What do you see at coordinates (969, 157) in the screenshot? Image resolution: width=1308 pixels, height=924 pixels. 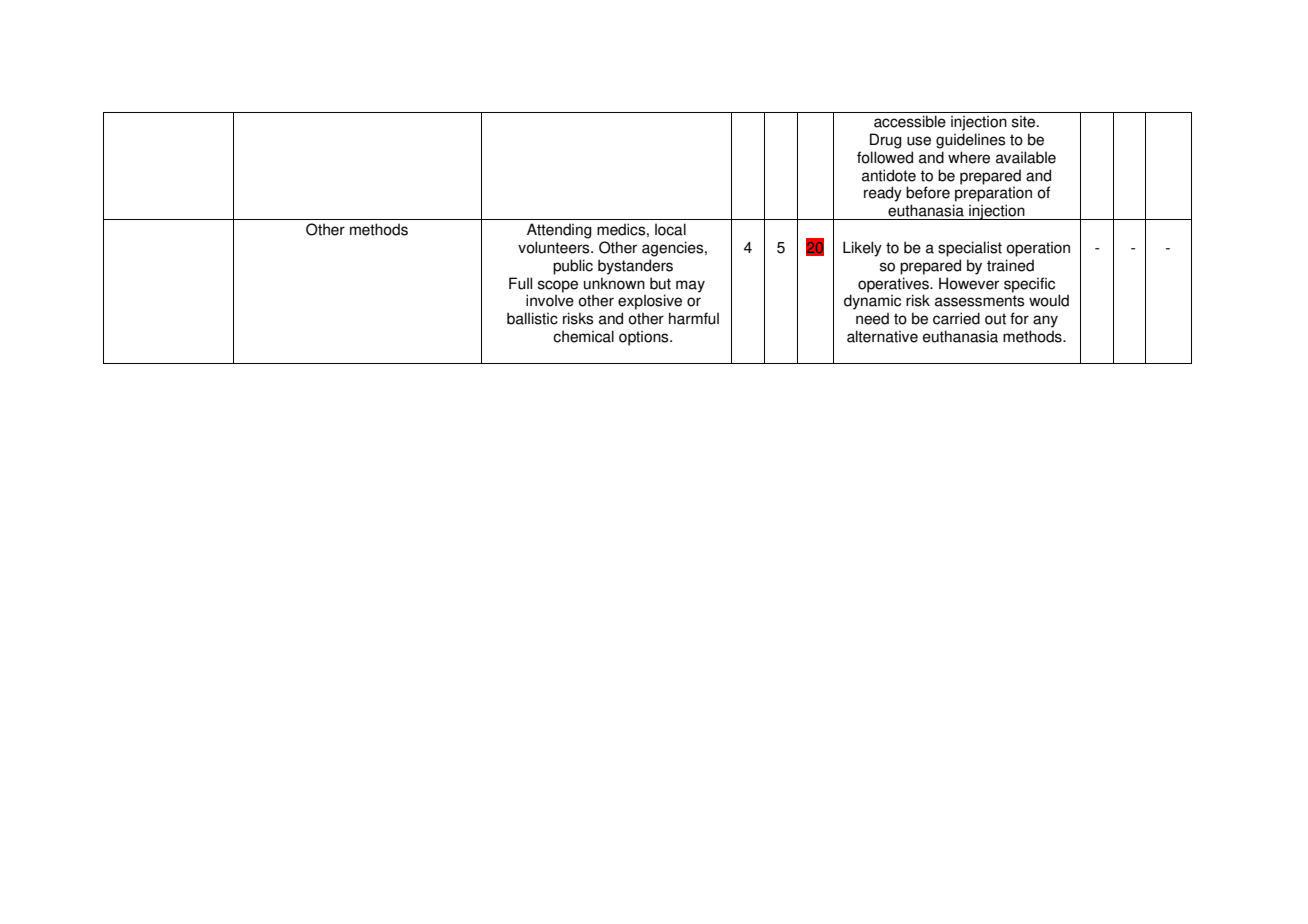 I see `where` at bounding box center [969, 157].
